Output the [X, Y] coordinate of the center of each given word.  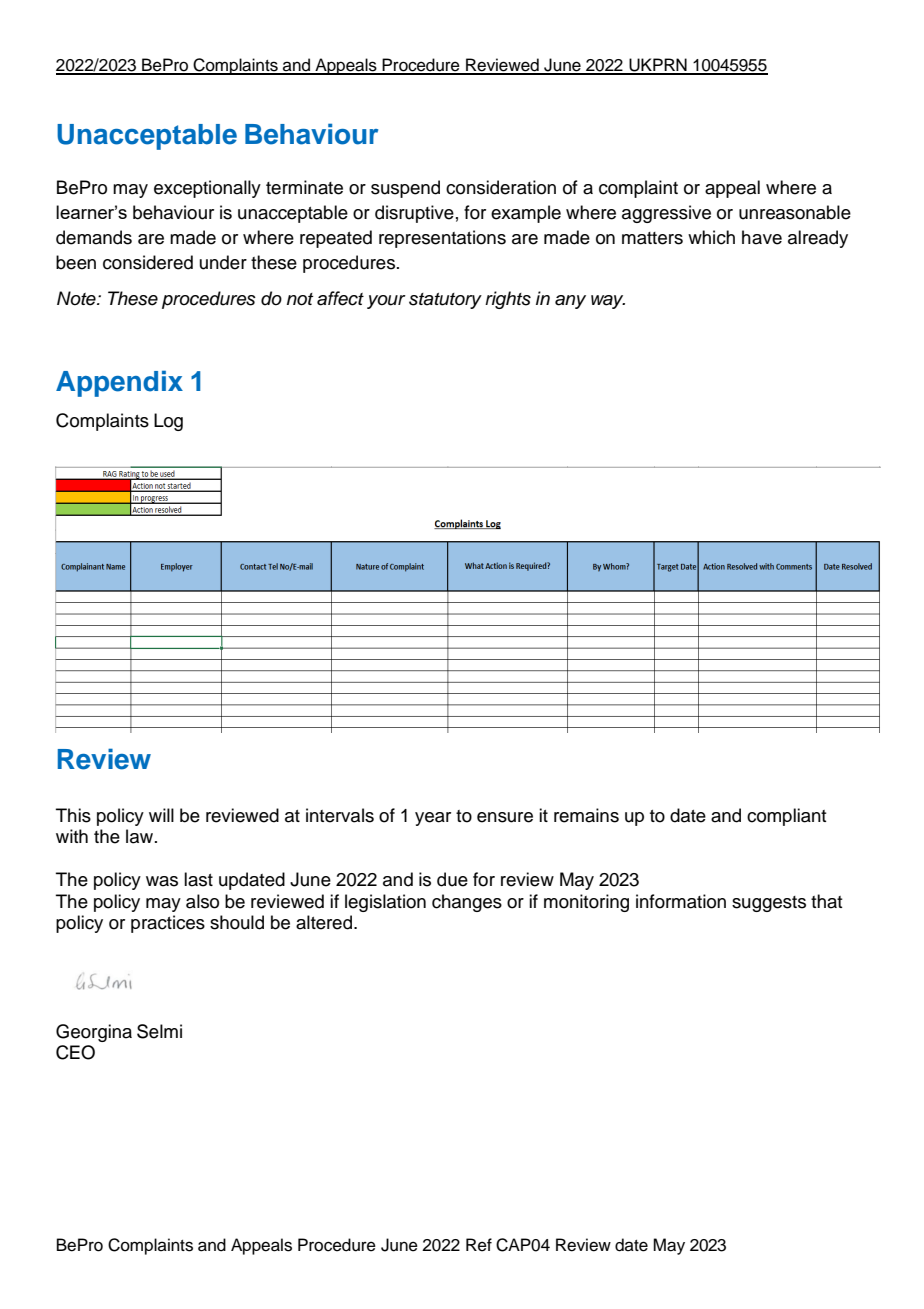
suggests [769, 904]
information [681, 901]
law [141, 836]
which [711, 237]
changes [467, 903]
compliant [787, 817]
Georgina [94, 1033]
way [608, 302]
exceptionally [207, 189]
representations [442, 239]
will [161, 815]
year [433, 819]
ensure [505, 817]
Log [168, 422]
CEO [75, 1052]
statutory [445, 301]
